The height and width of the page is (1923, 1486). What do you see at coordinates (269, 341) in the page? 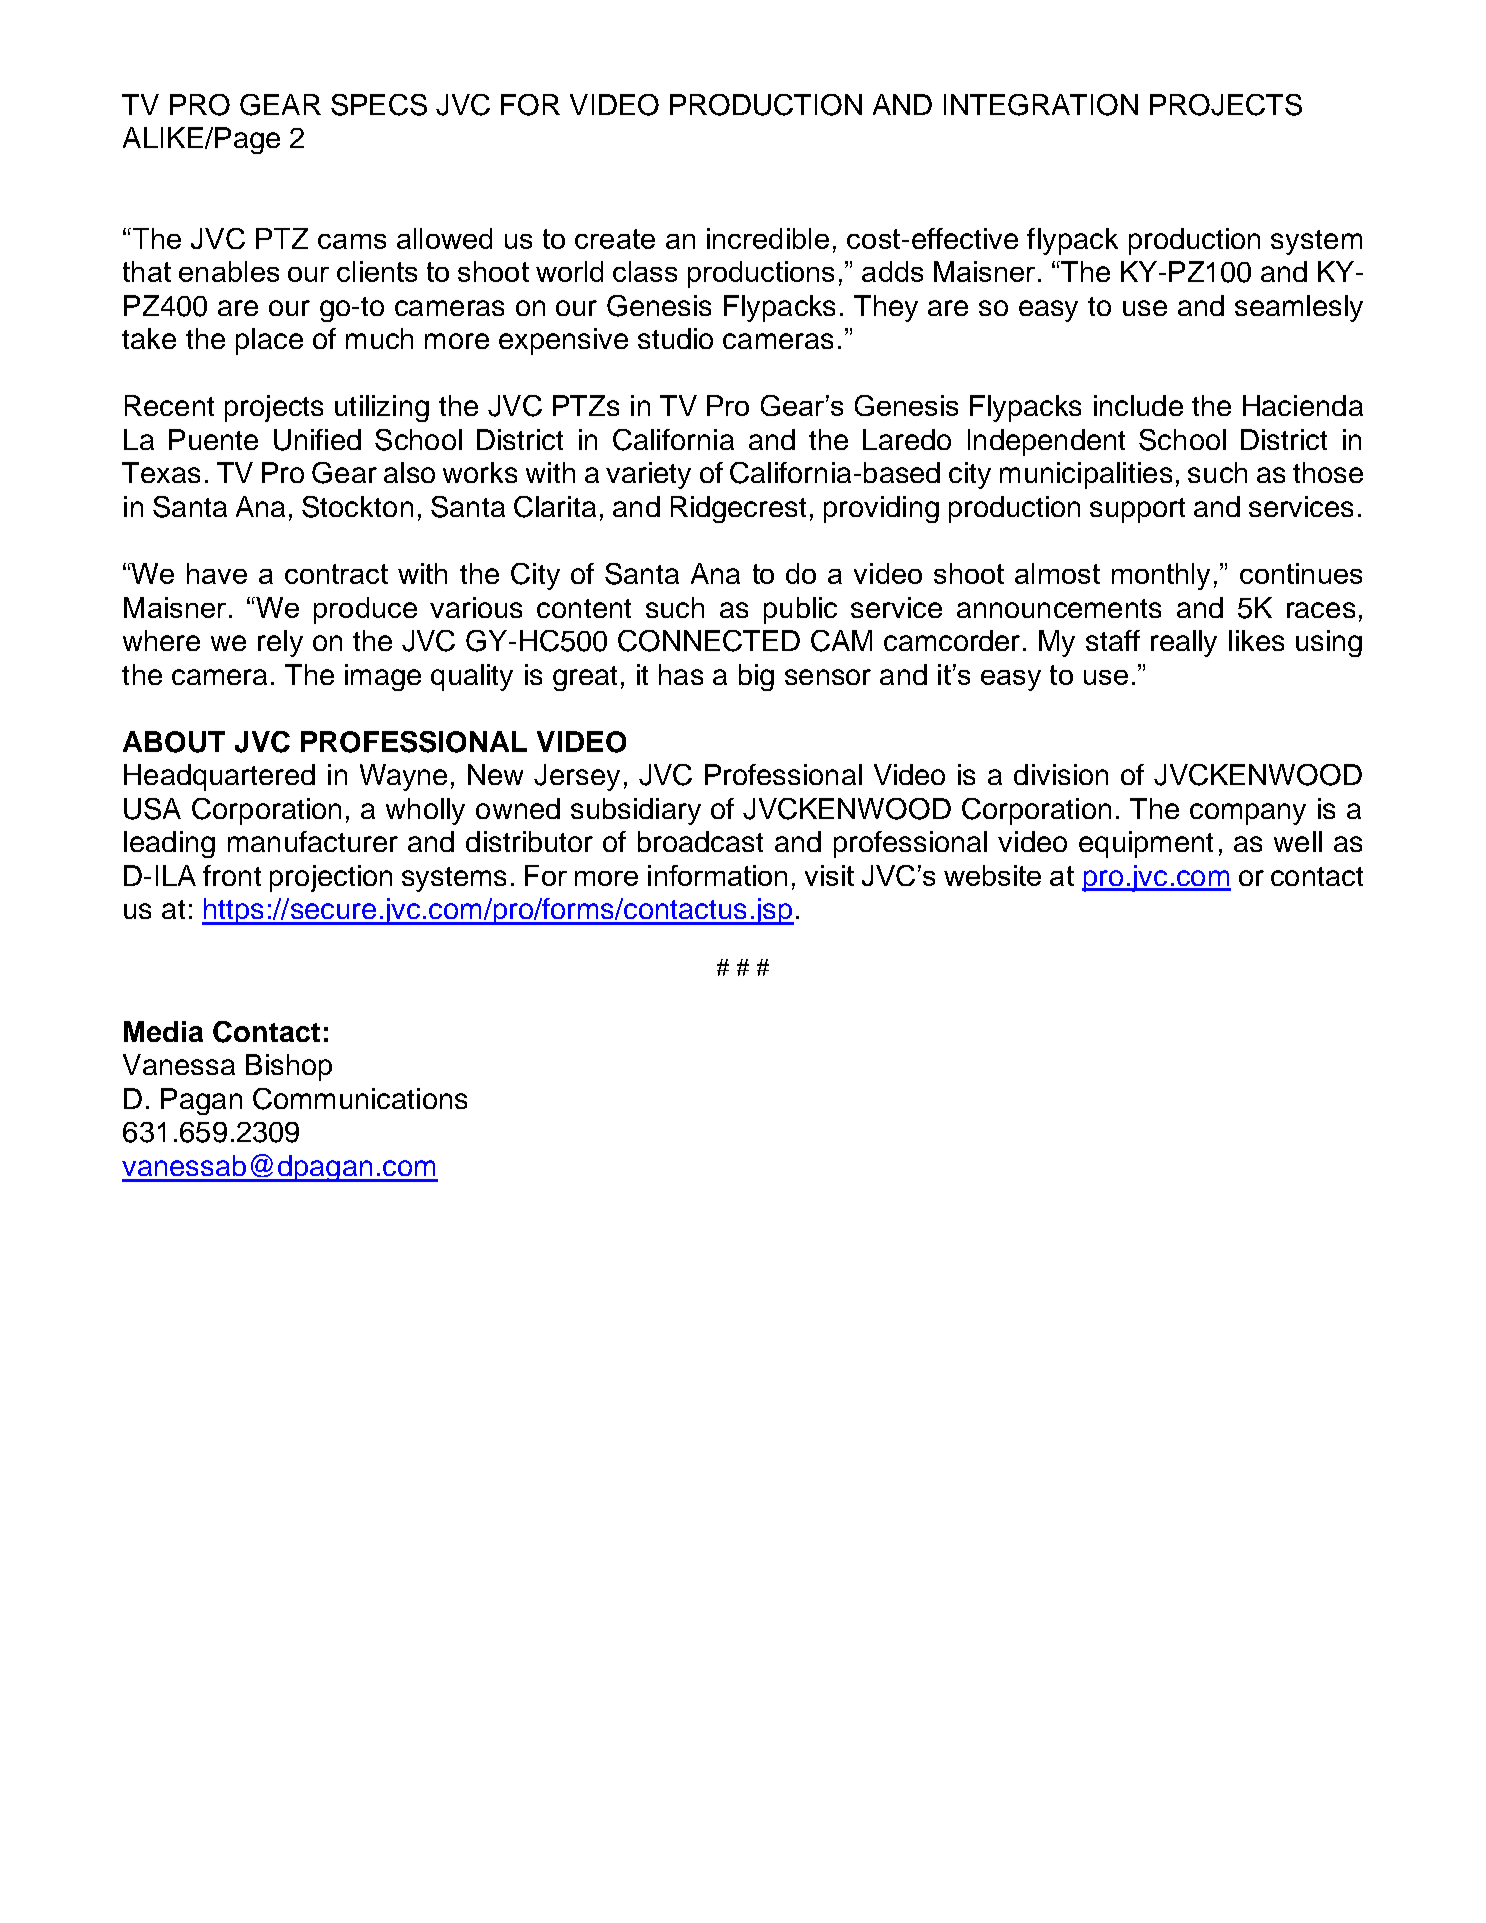
I see `place` at bounding box center [269, 341].
